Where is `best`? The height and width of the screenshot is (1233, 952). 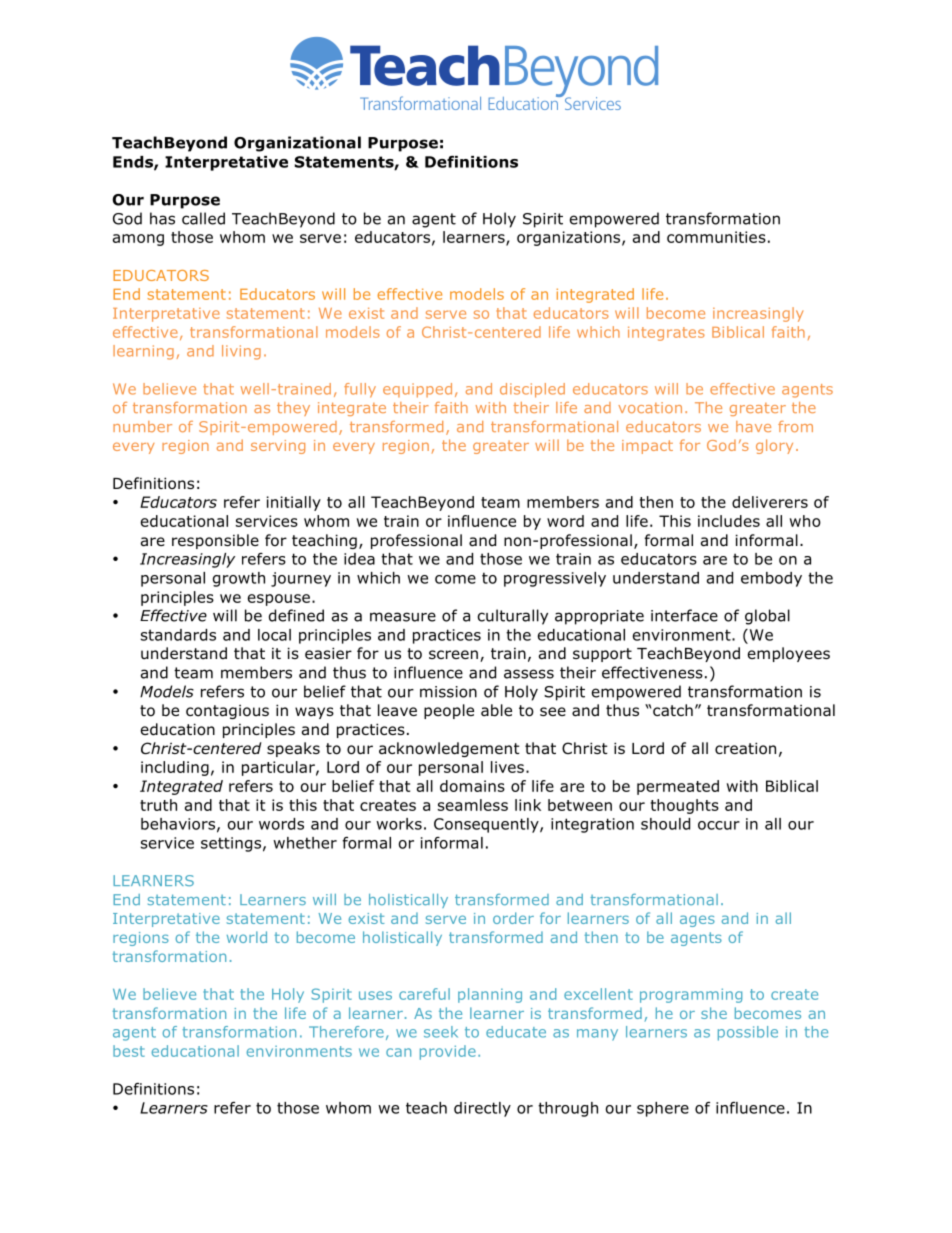
best is located at coordinates (129, 1051).
